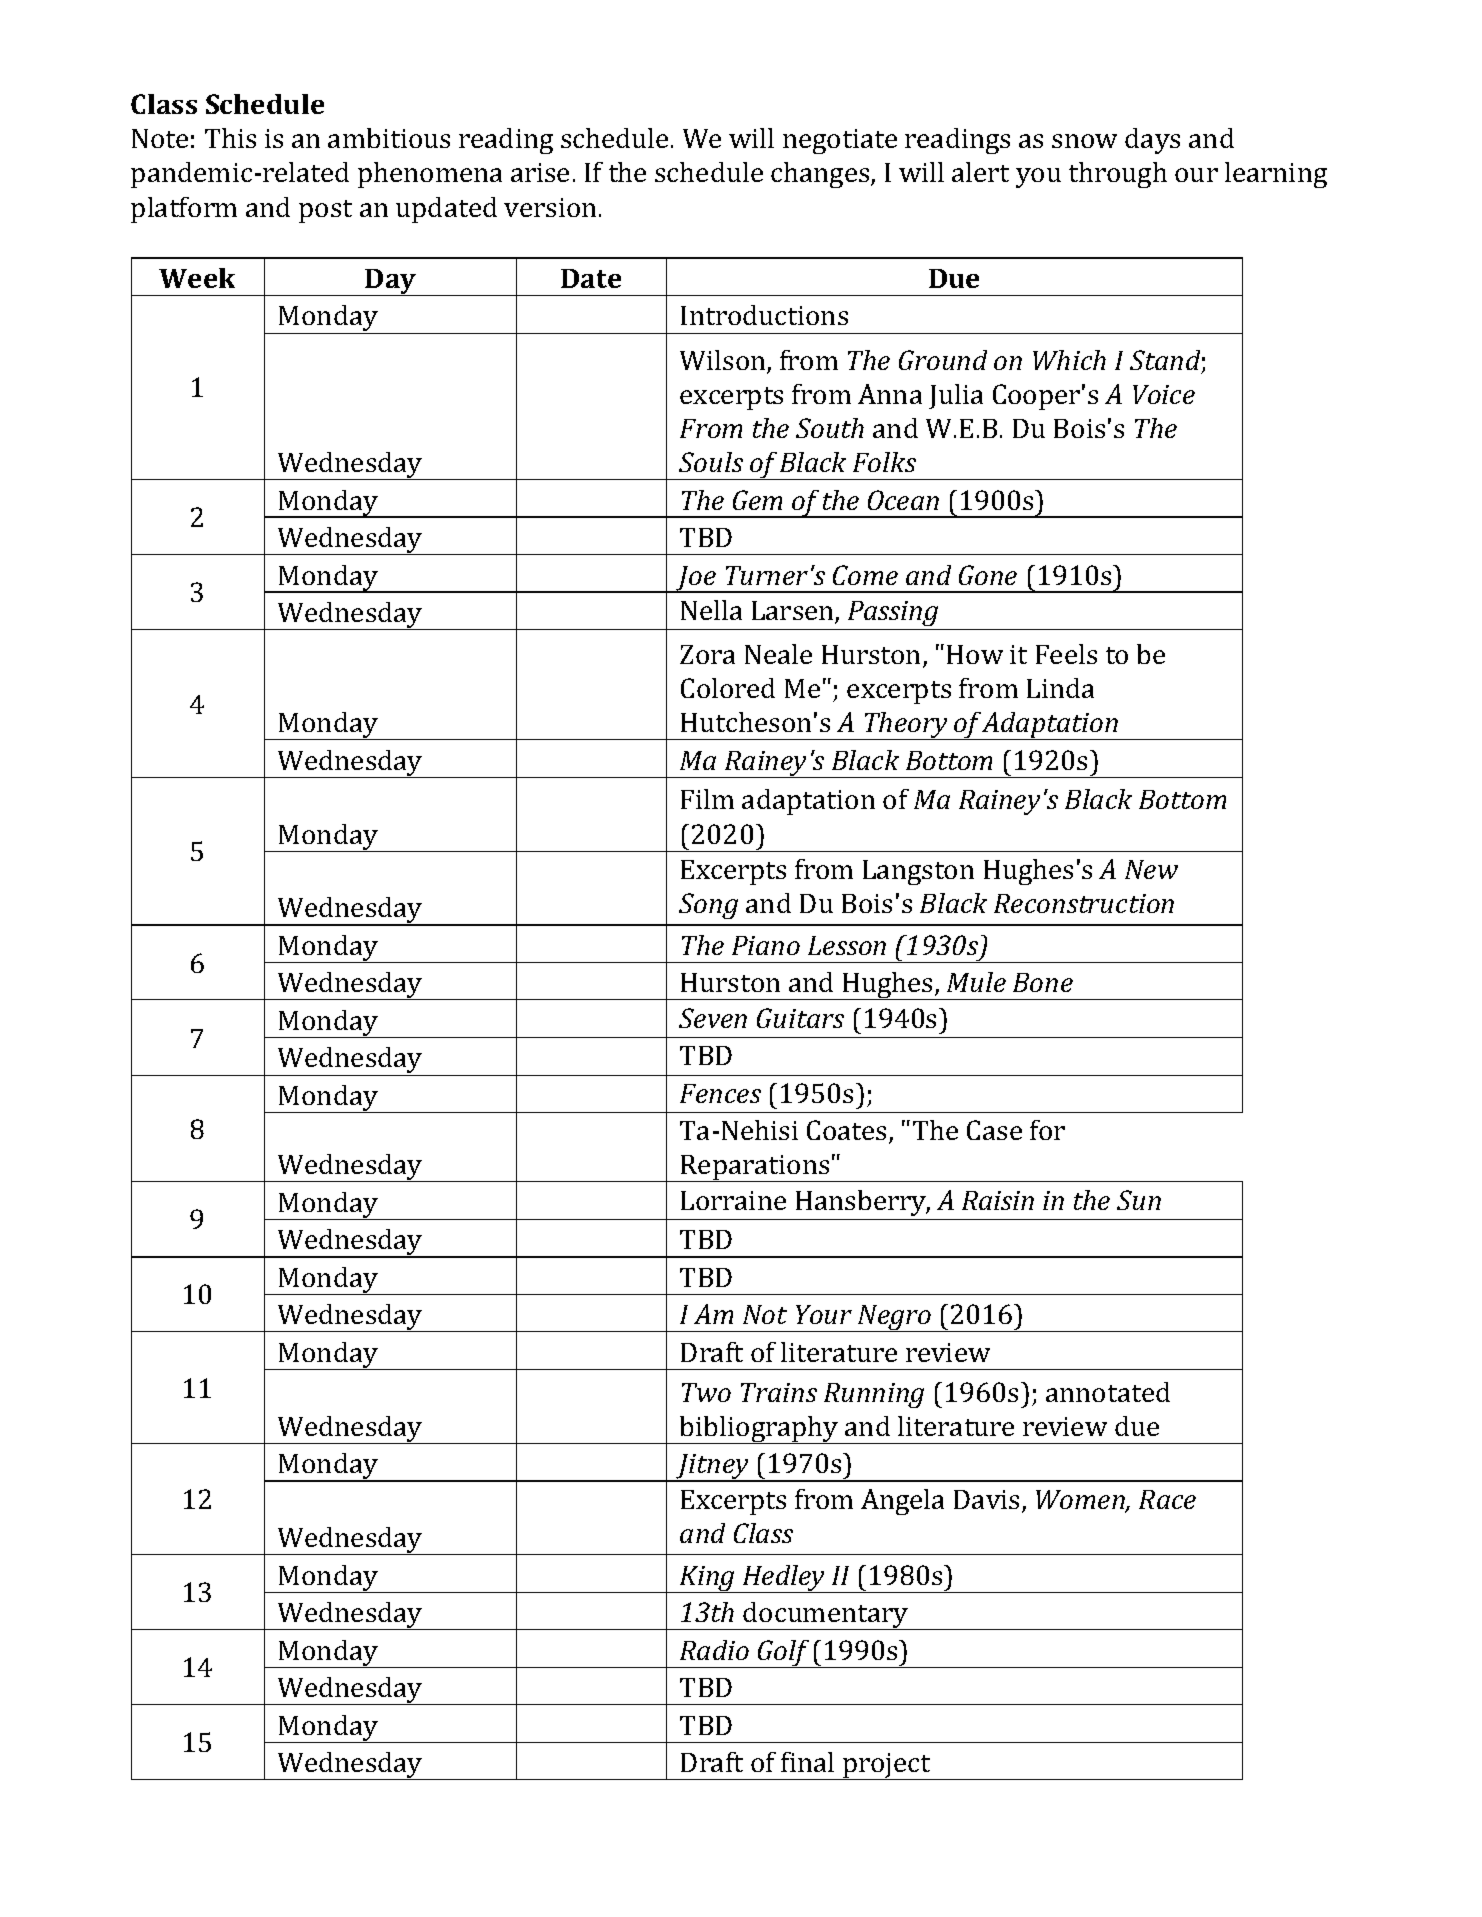 The image size is (1482, 1917). What do you see at coordinates (1108, 1392) in the image?
I see `annotated` at bounding box center [1108, 1392].
